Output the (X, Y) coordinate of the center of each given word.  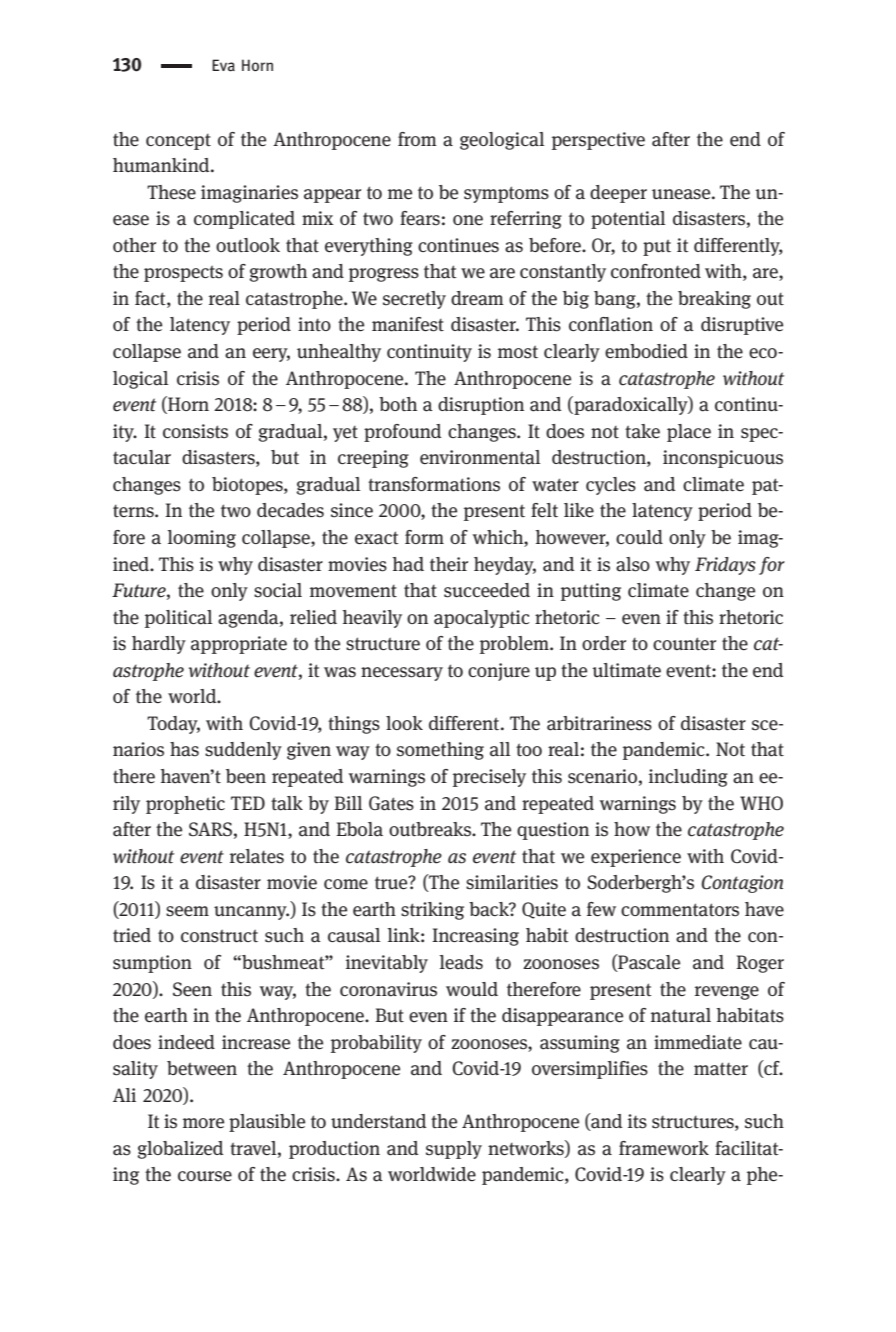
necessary (402, 674)
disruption (481, 406)
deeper (618, 194)
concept (178, 142)
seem (187, 911)
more (203, 1123)
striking (432, 911)
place (689, 433)
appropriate (239, 645)
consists (195, 431)
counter (684, 643)
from (417, 139)
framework (664, 1148)
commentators (680, 910)
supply (454, 1150)
